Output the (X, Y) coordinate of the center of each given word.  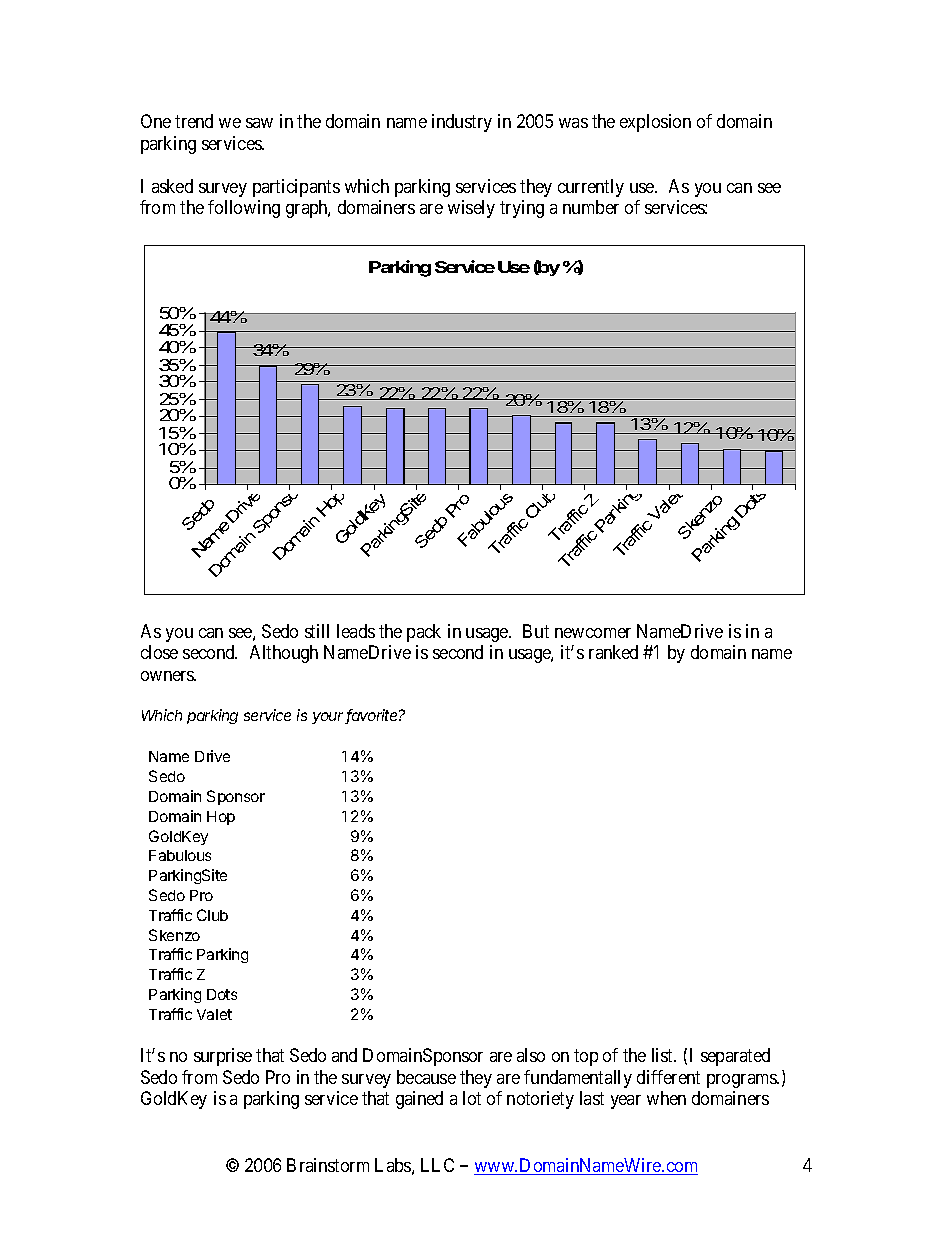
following (244, 209)
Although (284, 654)
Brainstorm (328, 1165)
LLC (437, 1165)
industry (462, 123)
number (591, 207)
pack (424, 633)
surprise (223, 1057)
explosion (655, 123)
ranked (613, 652)
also (531, 1055)
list (664, 1055)
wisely (471, 209)
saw (259, 123)
